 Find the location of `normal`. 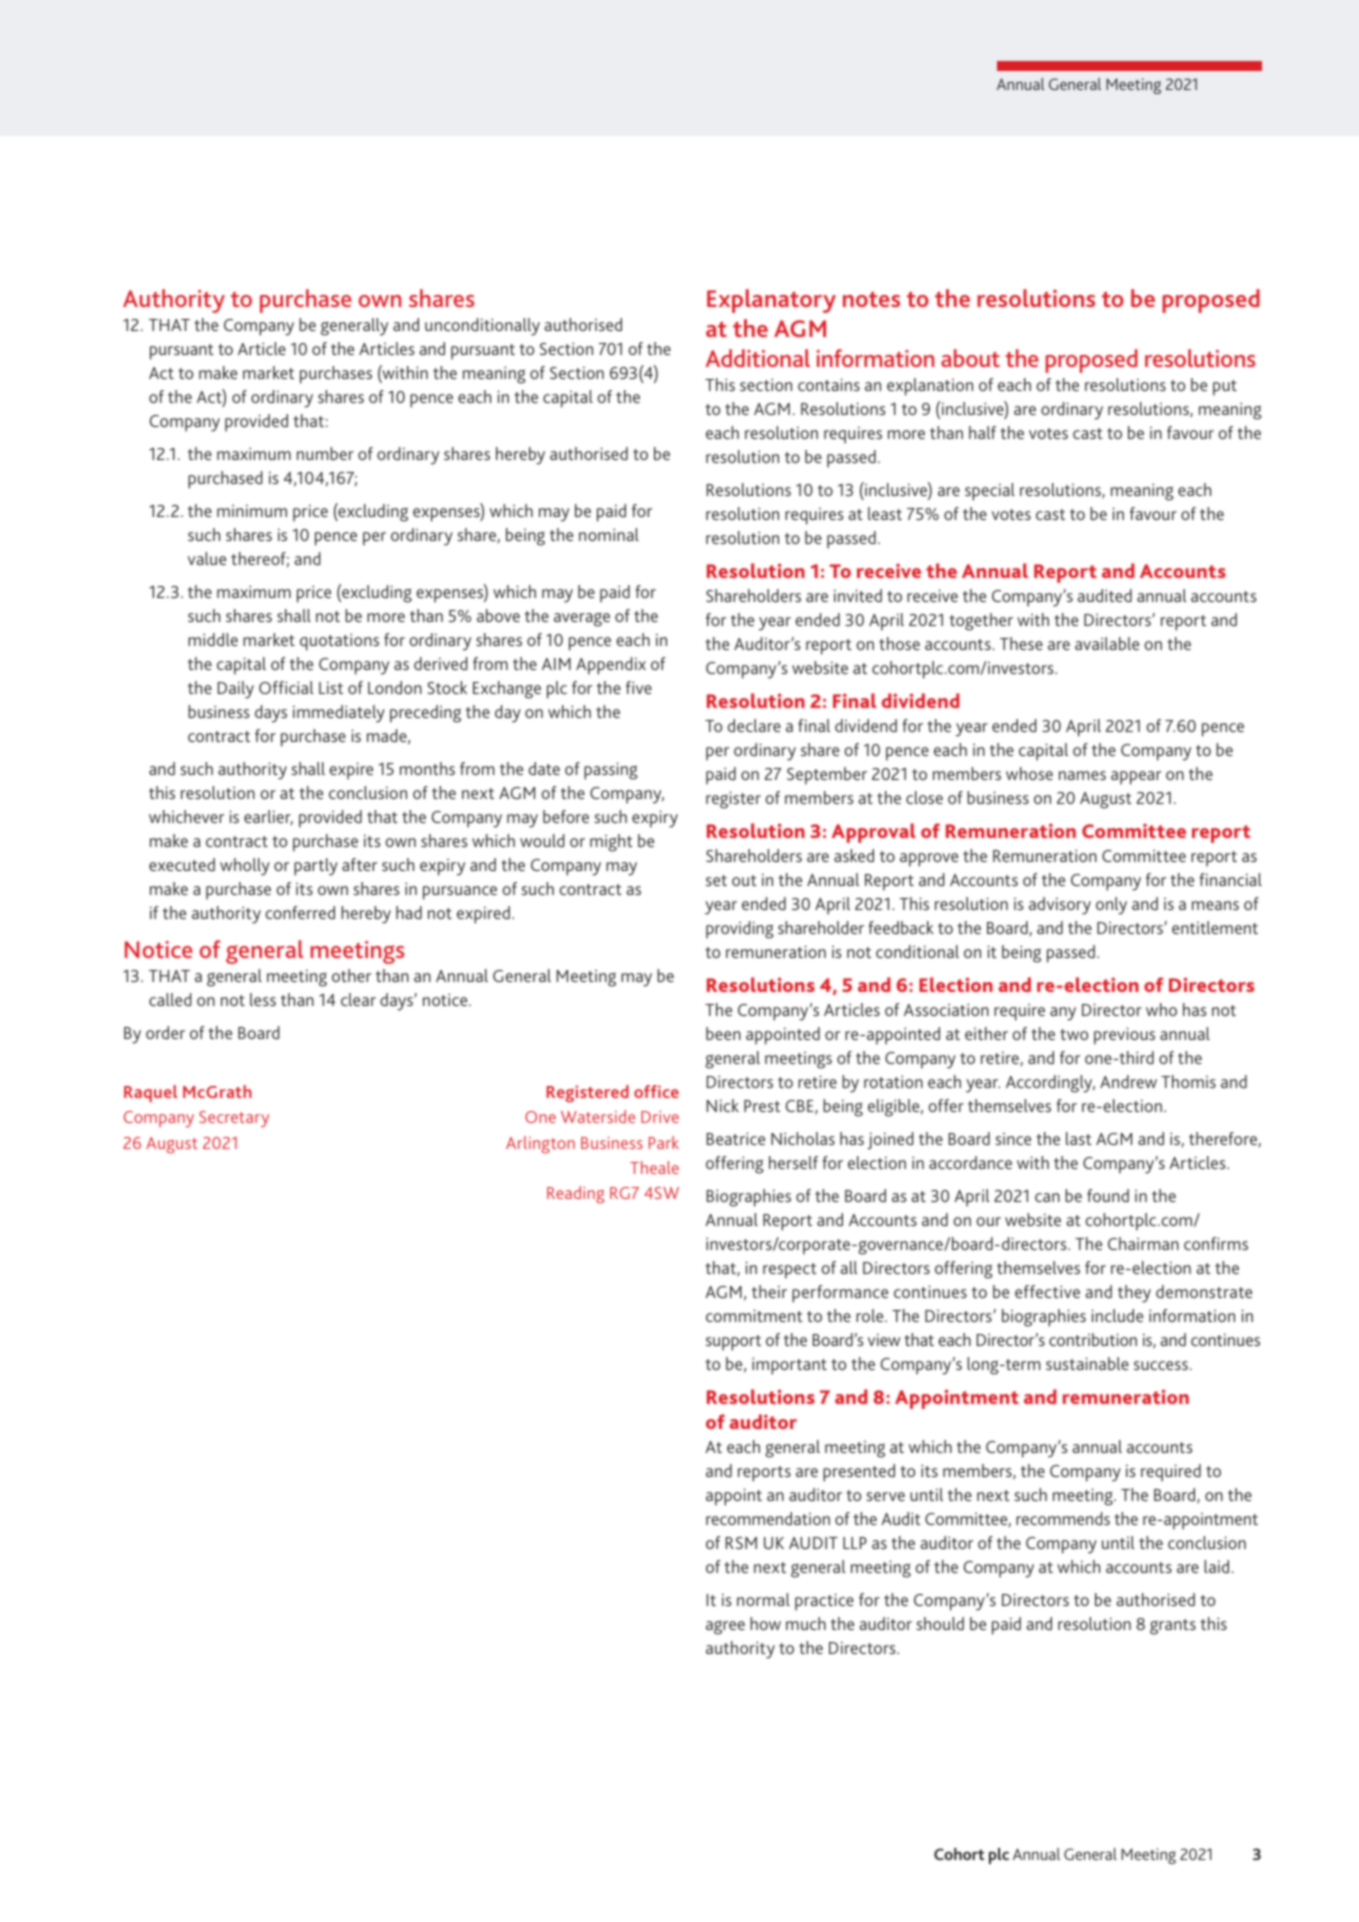

normal is located at coordinates (763, 1599).
